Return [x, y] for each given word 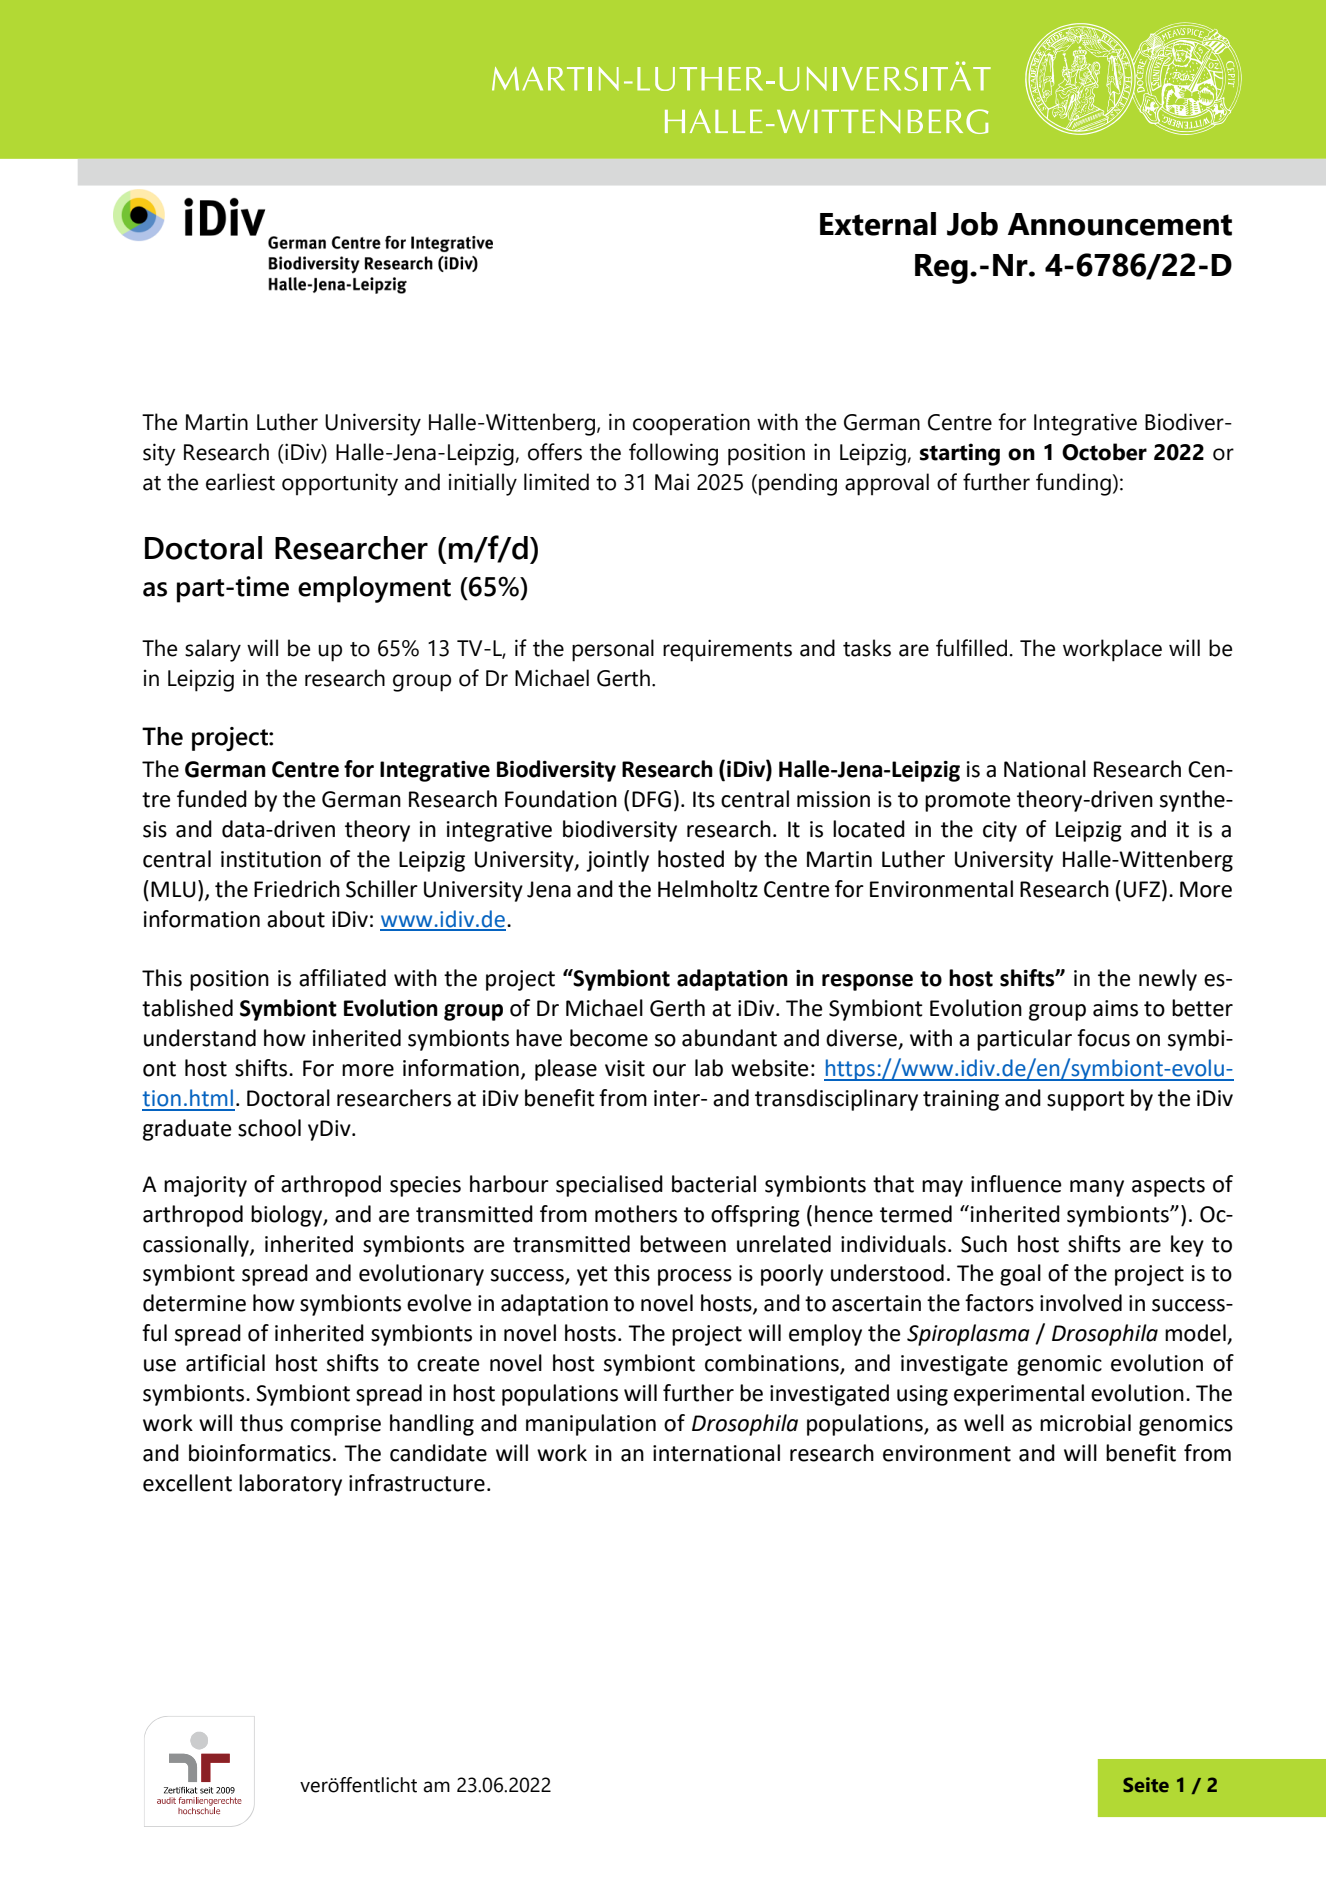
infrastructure [417, 1483]
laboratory [290, 1485]
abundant [729, 1038]
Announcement [1120, 224]
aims [1115, 1008]
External [878, 224]
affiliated [342, 978]
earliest [240, 482]
